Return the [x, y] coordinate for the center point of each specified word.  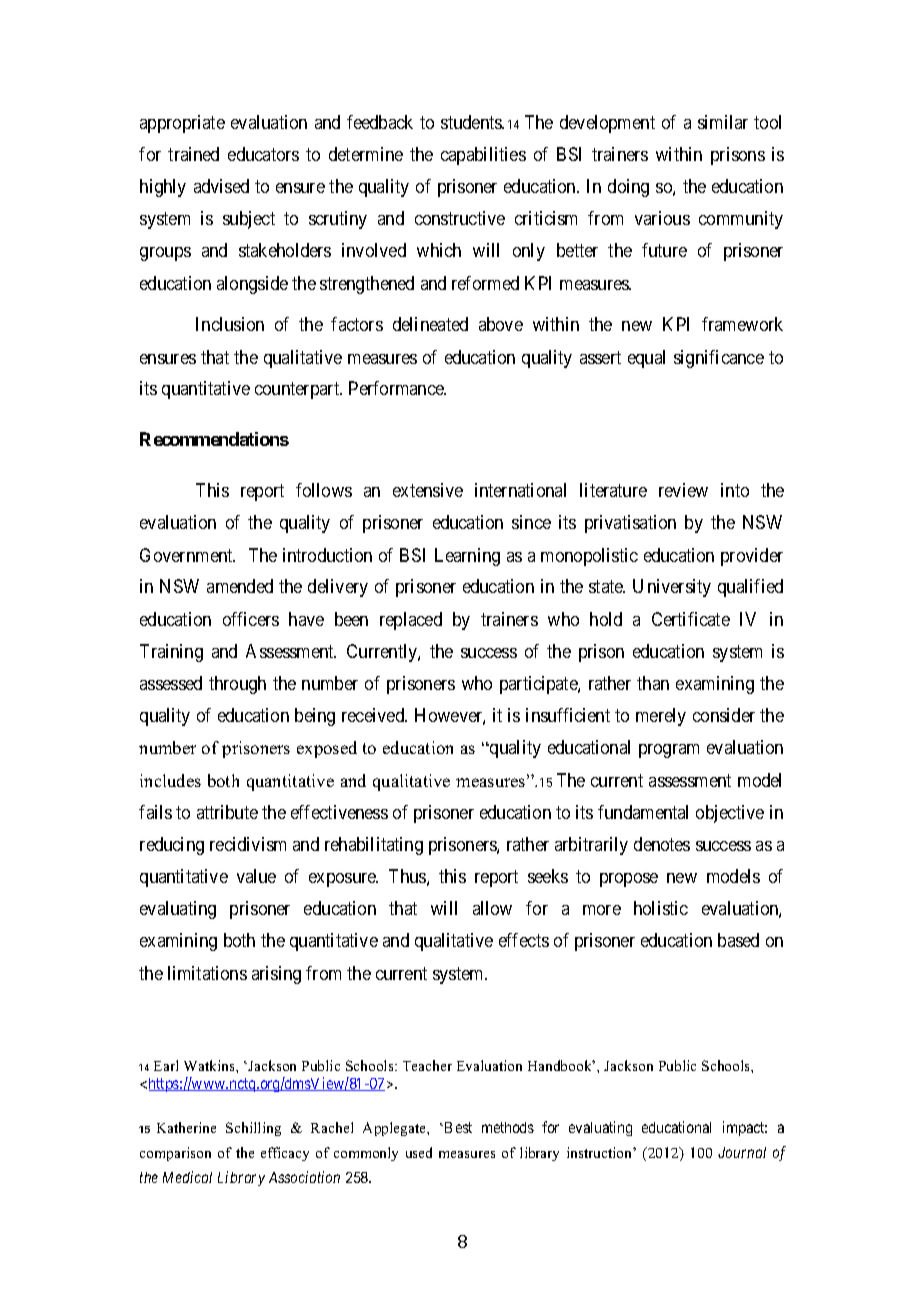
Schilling [253, 1129]
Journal [742, 1152]
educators [263, 154]
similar [723, 122]
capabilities [483, 156]
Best [458, 1127]
